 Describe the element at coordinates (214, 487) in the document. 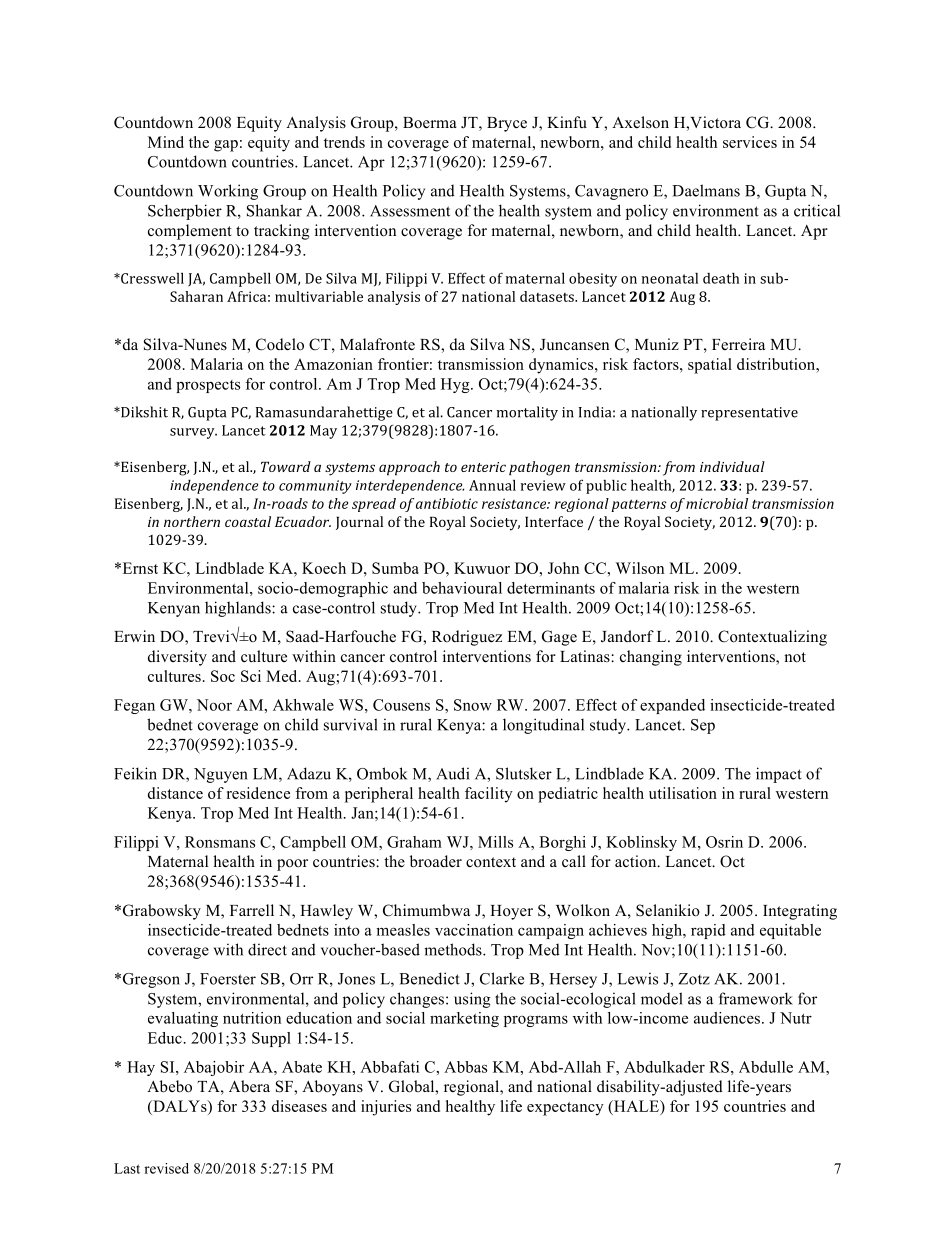

I see `independence` at that location.
